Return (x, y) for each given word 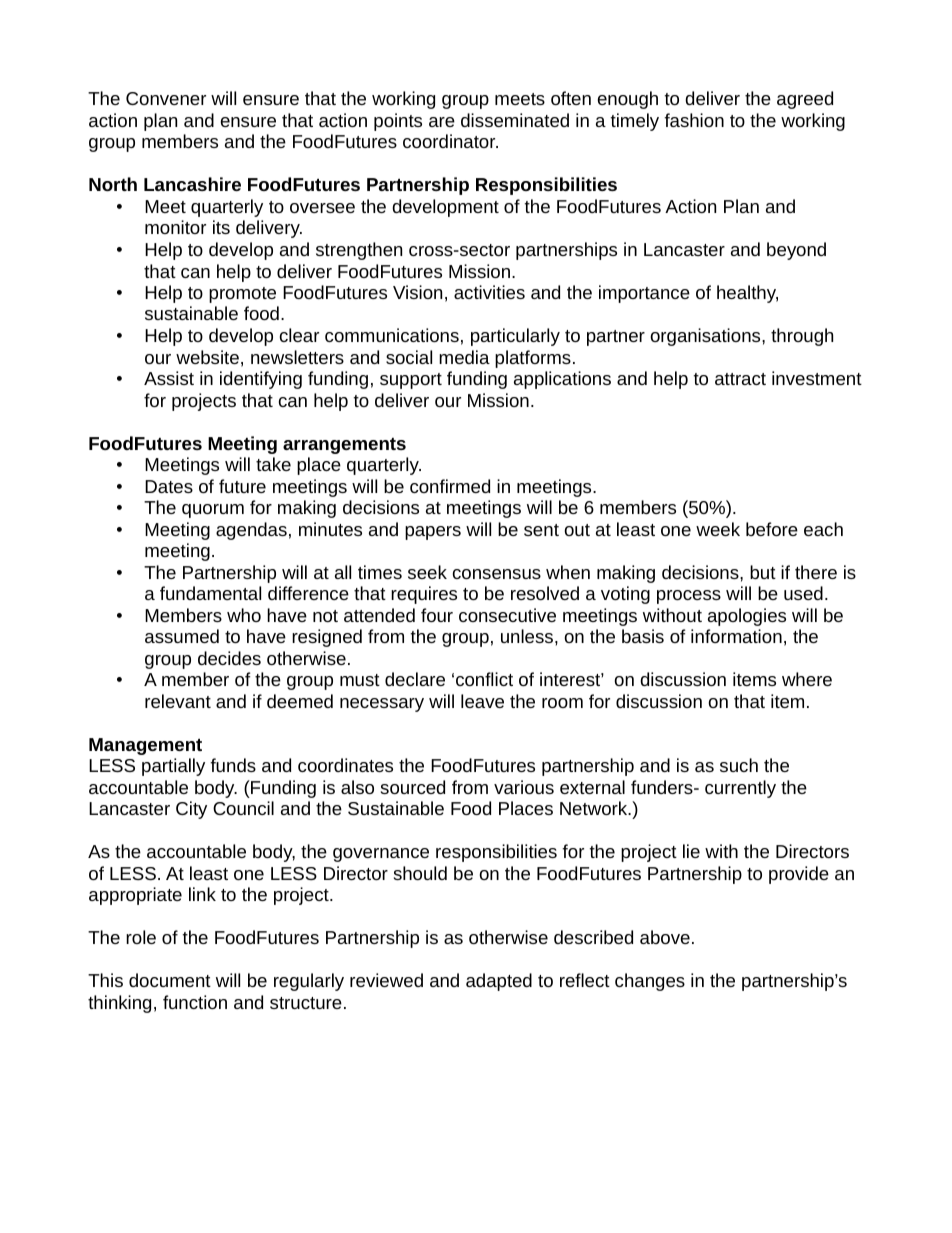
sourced (413, 787)
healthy (747, 294)
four (437, 615)
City (191, 810)
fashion (694, 120)
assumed (182, 636)
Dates (169, 486)
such (739, 765)
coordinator (450, 141)
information (736, 636)
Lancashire (192, 184)
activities (489, 292)
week (718, 529)
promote (242, 295)
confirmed (450, 486)
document (170, 980)
